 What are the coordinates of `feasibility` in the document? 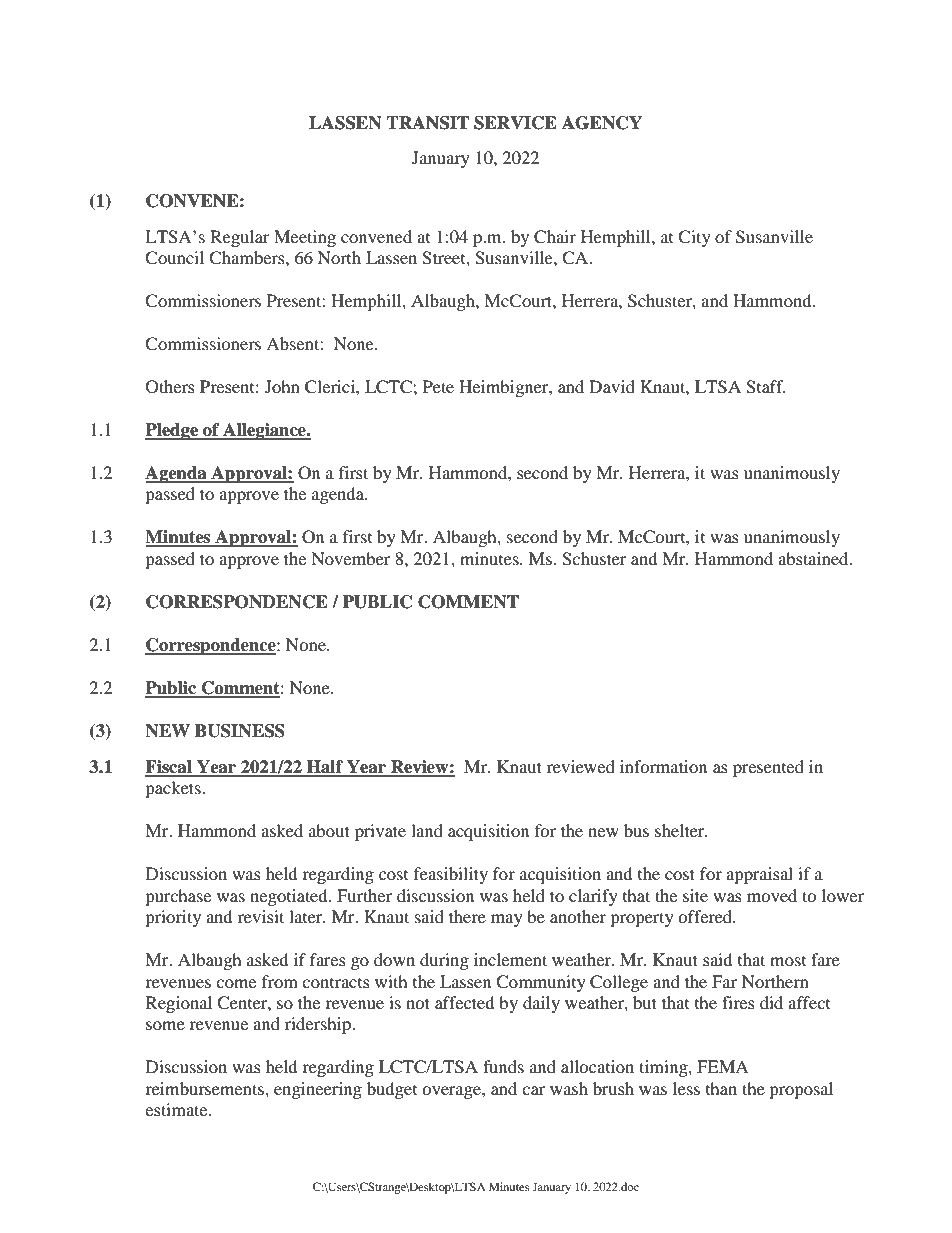 It's located at (451, 875).
